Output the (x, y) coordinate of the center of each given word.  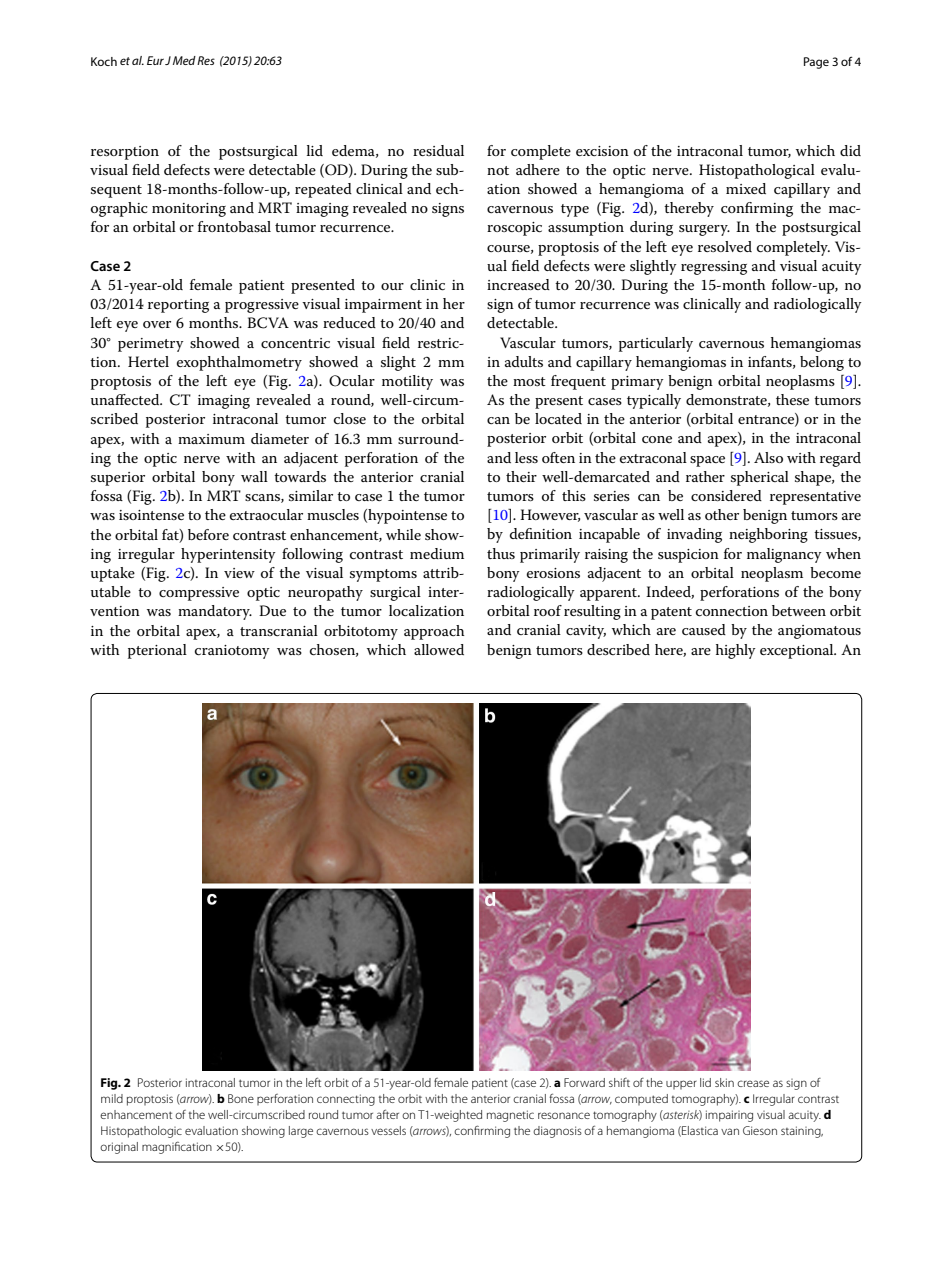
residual (438, 150)
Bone (241, 1098)
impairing (729, 1116)
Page (816, 63)
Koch (104, 61)
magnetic (510, 1116)
